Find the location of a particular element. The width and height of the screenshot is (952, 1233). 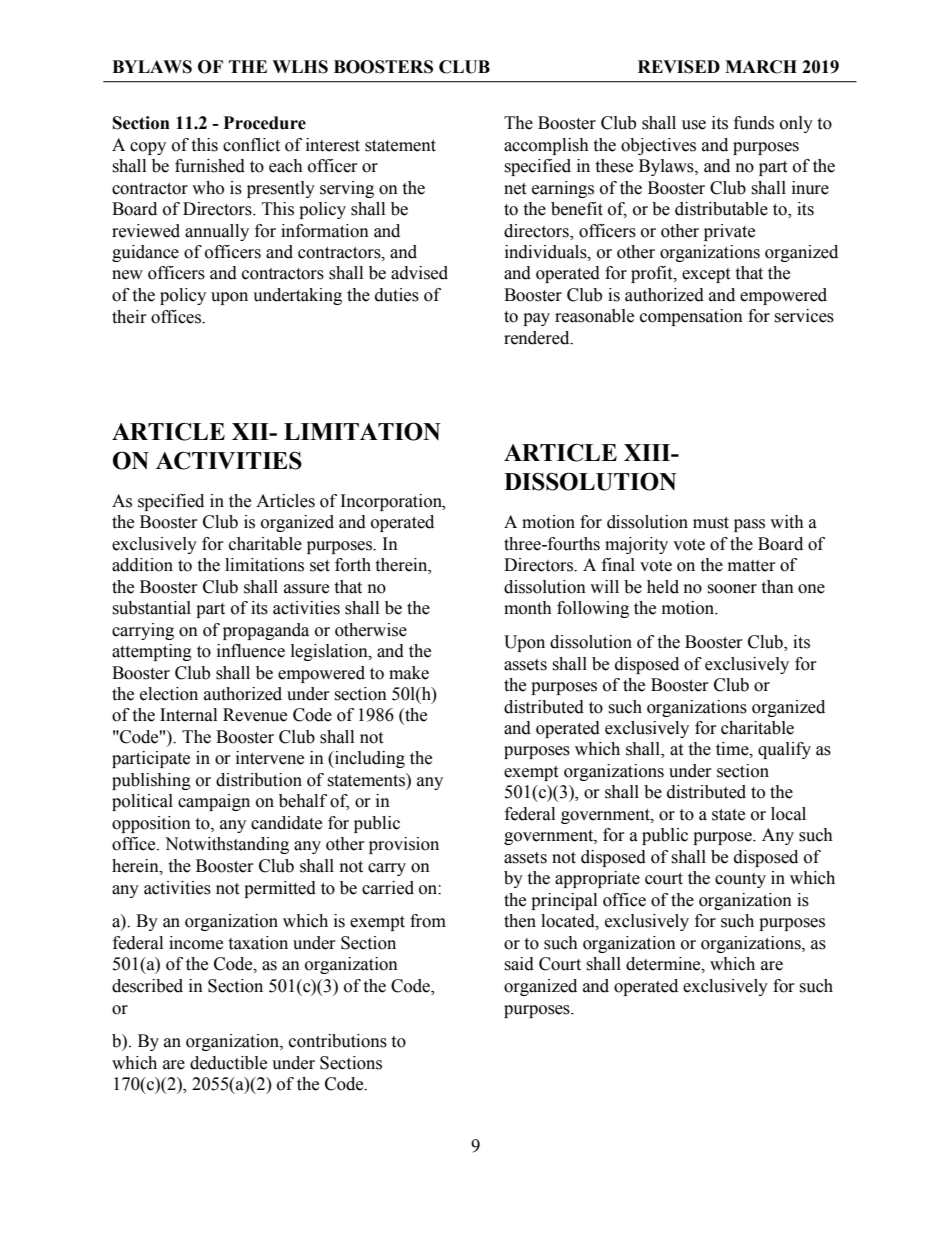

said is located at coordinates (519, 964).
